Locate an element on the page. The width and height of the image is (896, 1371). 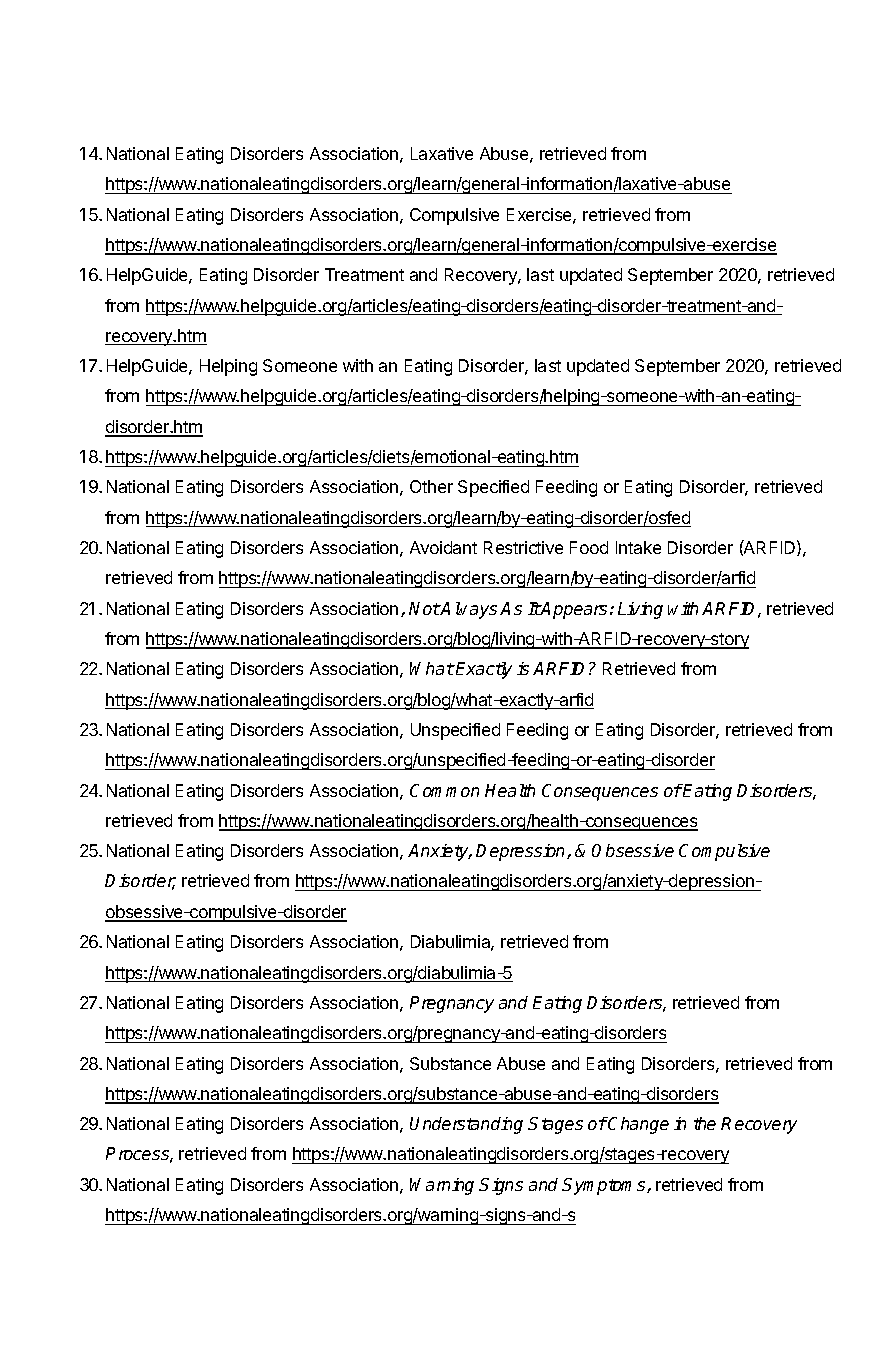
Change is located at coordinates (638, 1125).
